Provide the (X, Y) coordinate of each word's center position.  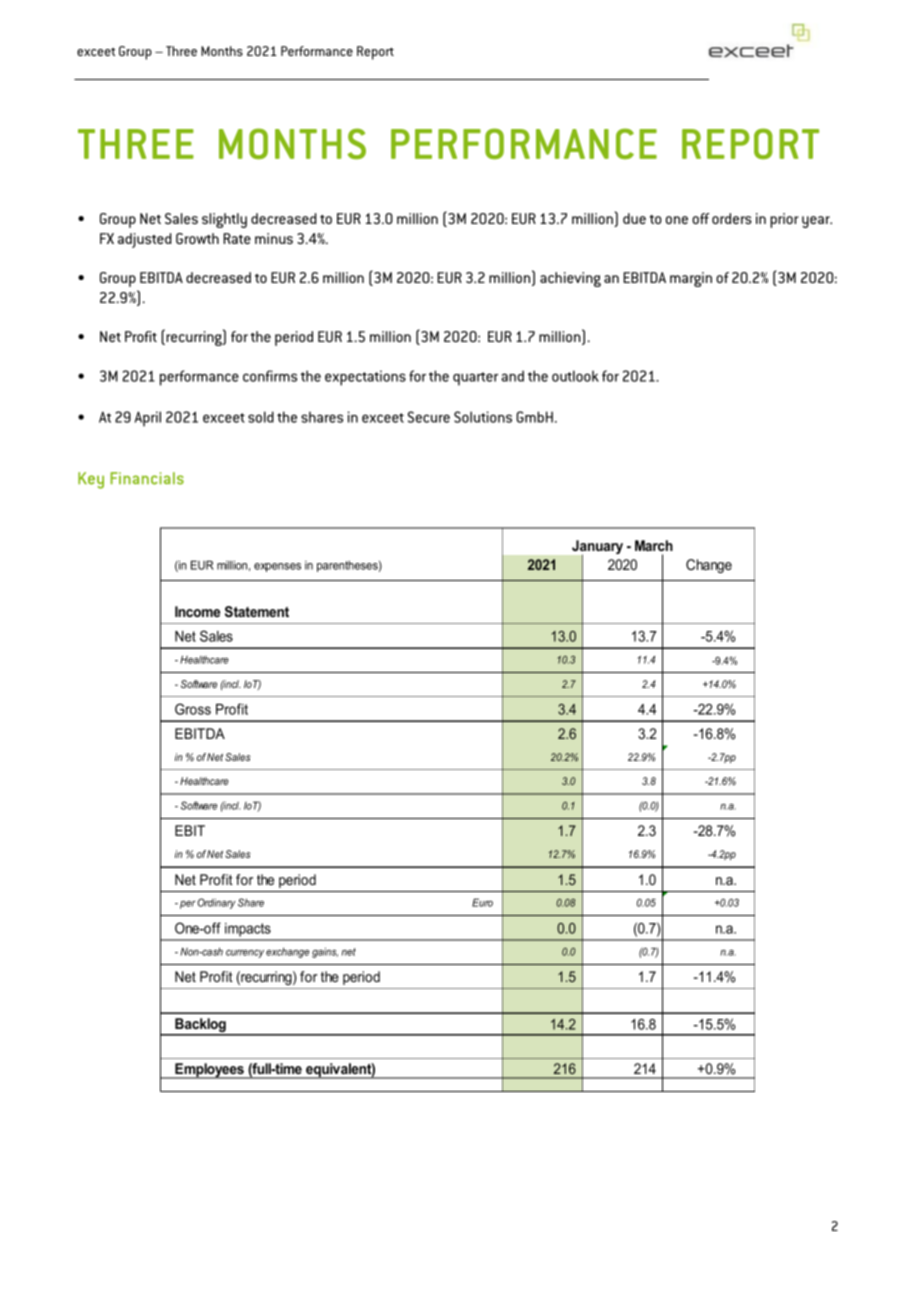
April (148, 419)
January (597, 548)
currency (245, 953)
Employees (209, 1071)
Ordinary (216, 903)
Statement (257, 611)
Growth (197, 238)
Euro (482, 902)
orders (732, 218)
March (654, 545)
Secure (429, 417)
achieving (570, 279)
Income (197, 611)
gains (325, 952)
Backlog (200, 1026)
